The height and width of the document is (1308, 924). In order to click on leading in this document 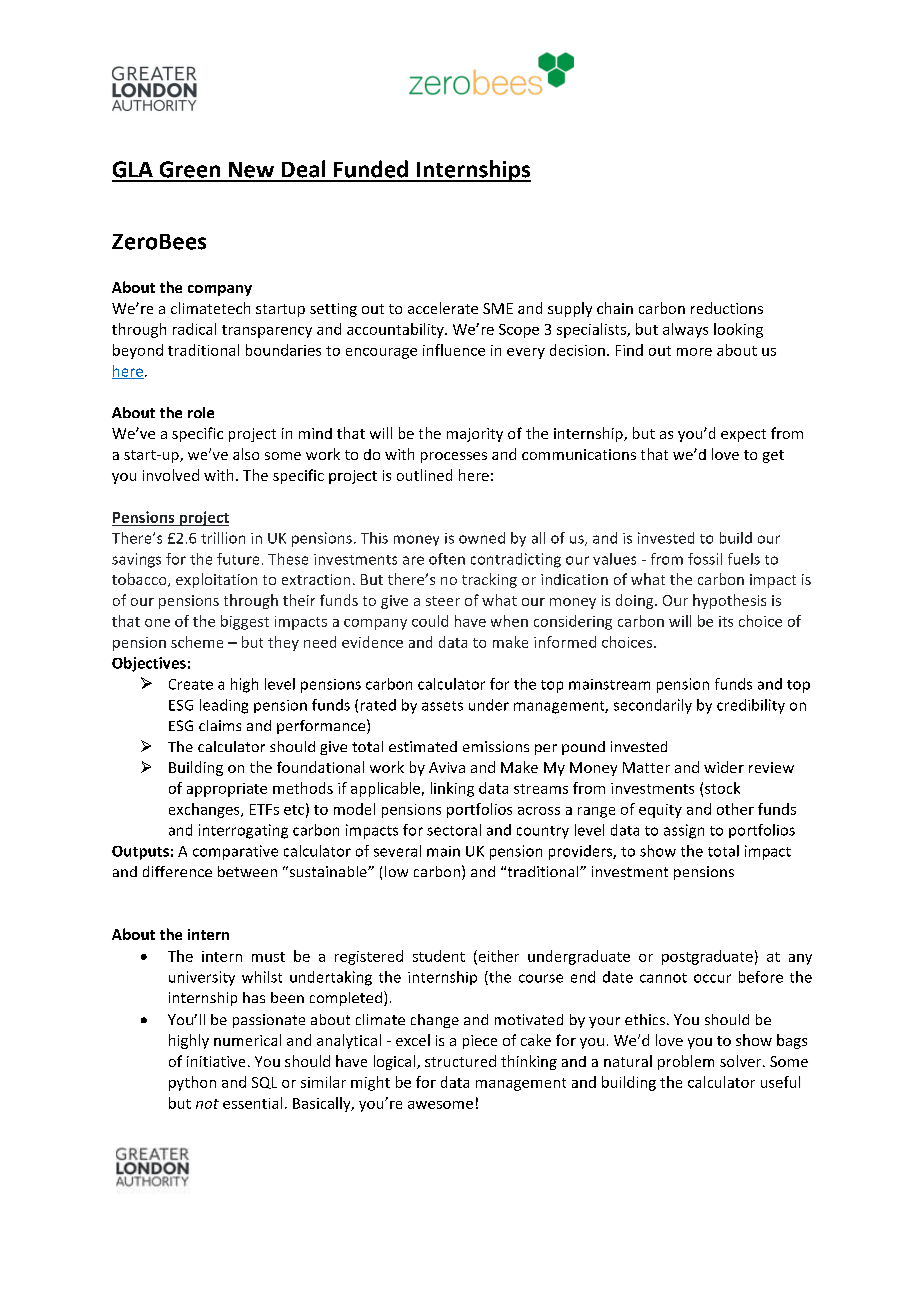, I will do `click(224, 706)`.
